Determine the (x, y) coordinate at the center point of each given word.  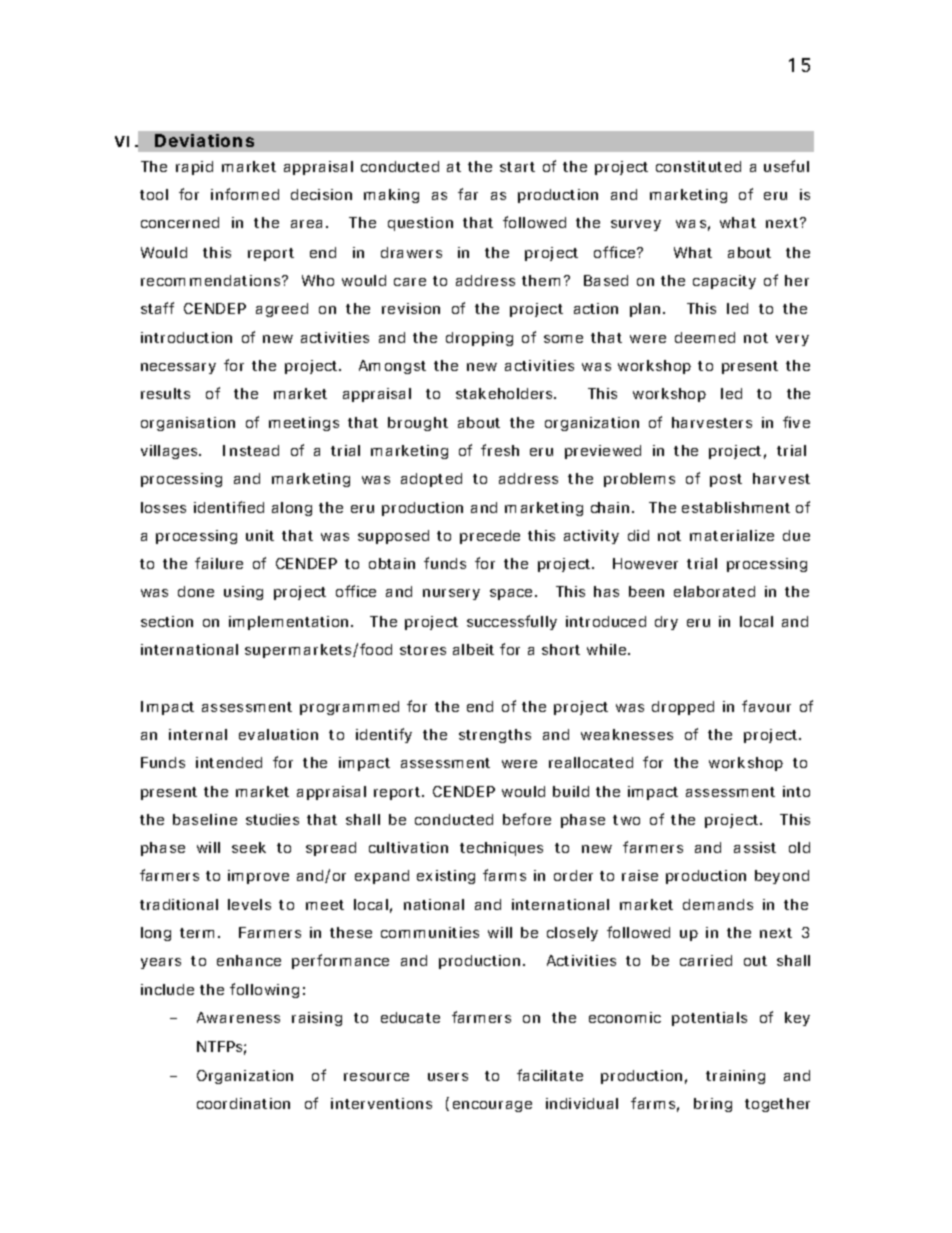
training (735, 1077)
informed (245, 194)
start (517, 167)
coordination (243, 1103)
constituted (698, 166)
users (448, 1077)
